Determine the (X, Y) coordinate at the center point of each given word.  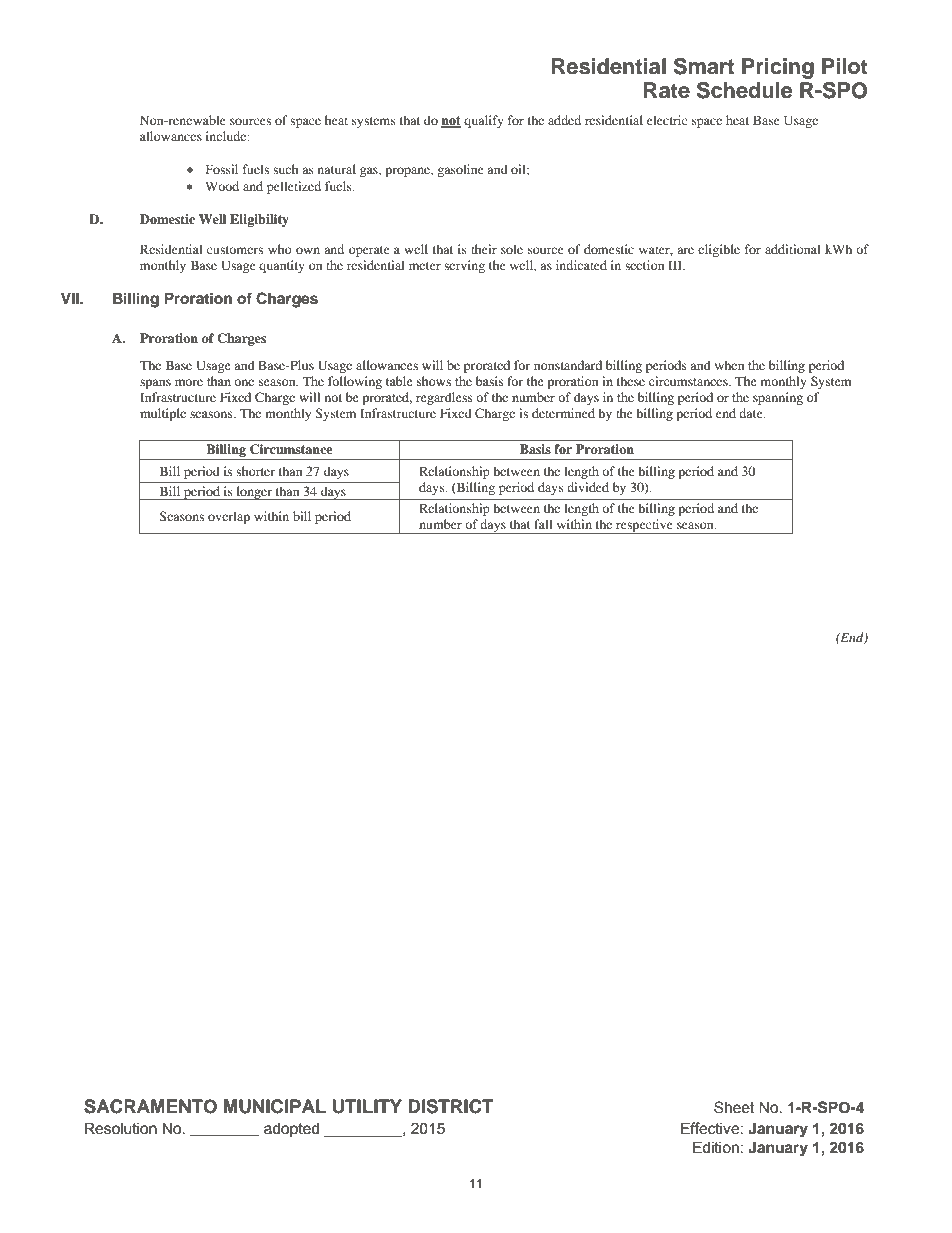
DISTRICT (451, 1106)
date (752, 413)
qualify (484, 121)
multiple (163, 414)
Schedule (745, 90)
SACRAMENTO (150, 1106)
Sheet (734, 1107)
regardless (444, 398)
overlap (229, 517)
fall (543, 524)
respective (644, 526)
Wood (222, 186)
